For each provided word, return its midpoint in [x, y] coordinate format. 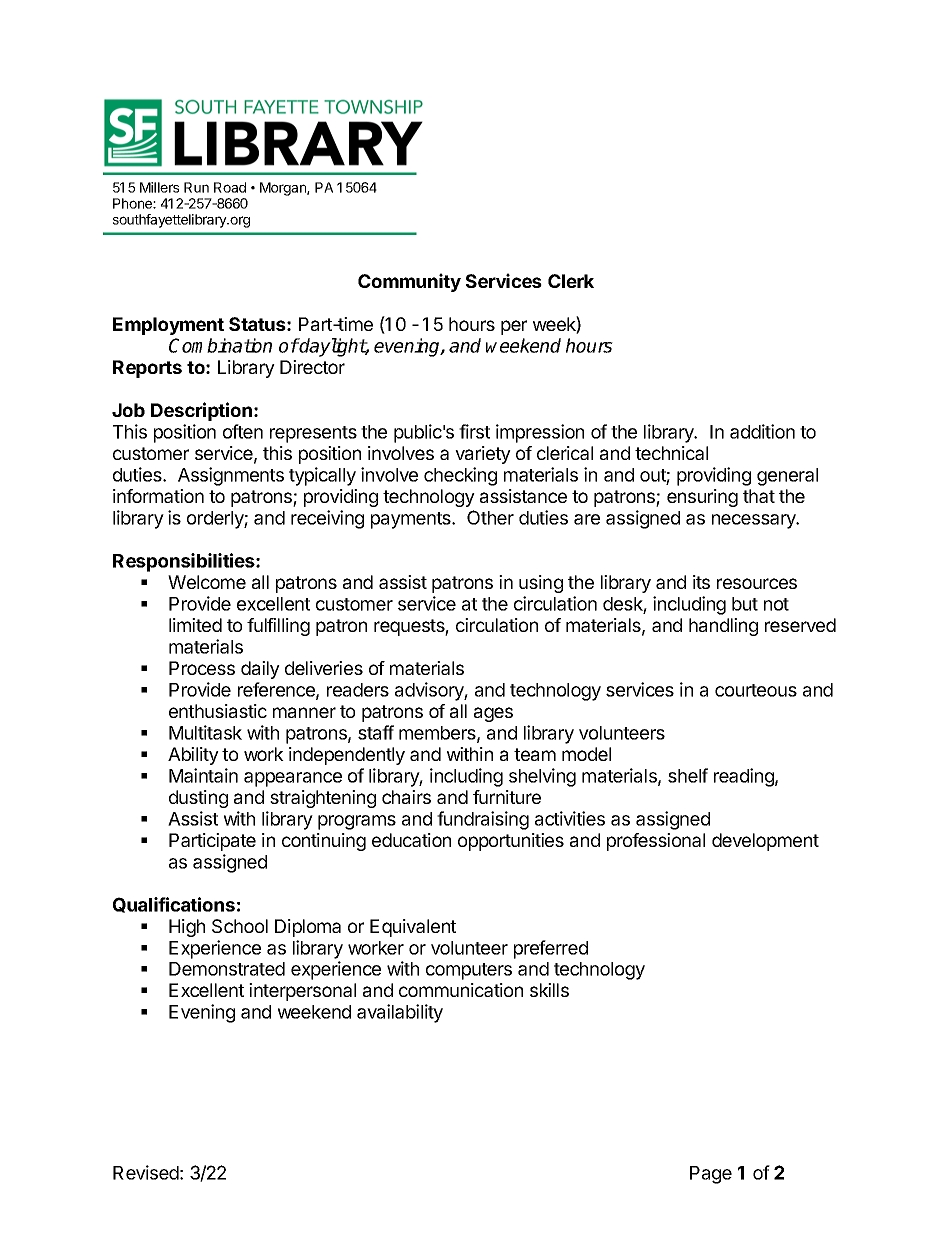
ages [493, 714]
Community [409, 282]
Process [202, 668]
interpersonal [302, 992]
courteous [756, 690]
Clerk [571, 281]
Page [711, 1175]
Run [196, 187]
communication [461, 990]
